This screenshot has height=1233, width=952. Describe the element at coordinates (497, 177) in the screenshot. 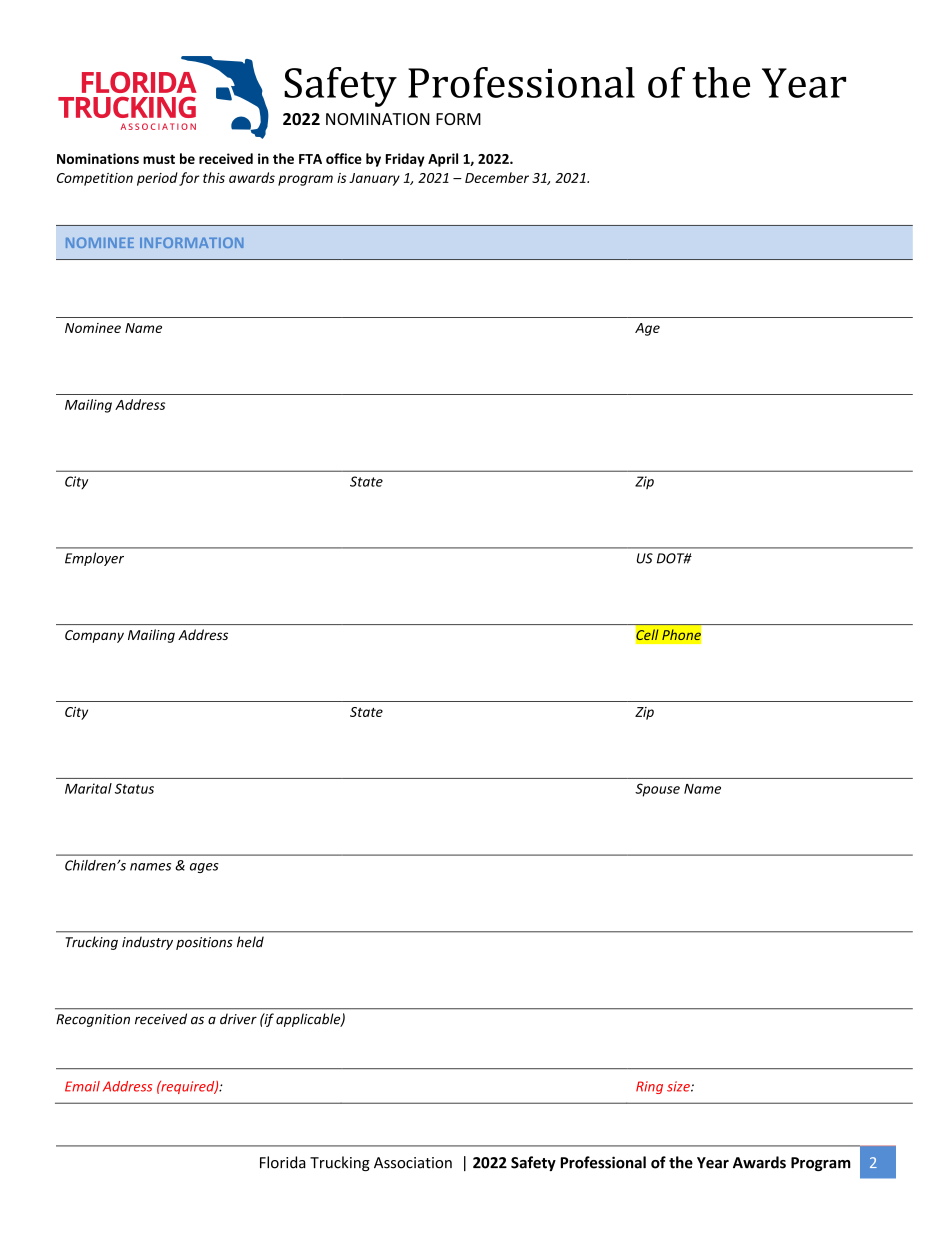

I see `December` at that location.
